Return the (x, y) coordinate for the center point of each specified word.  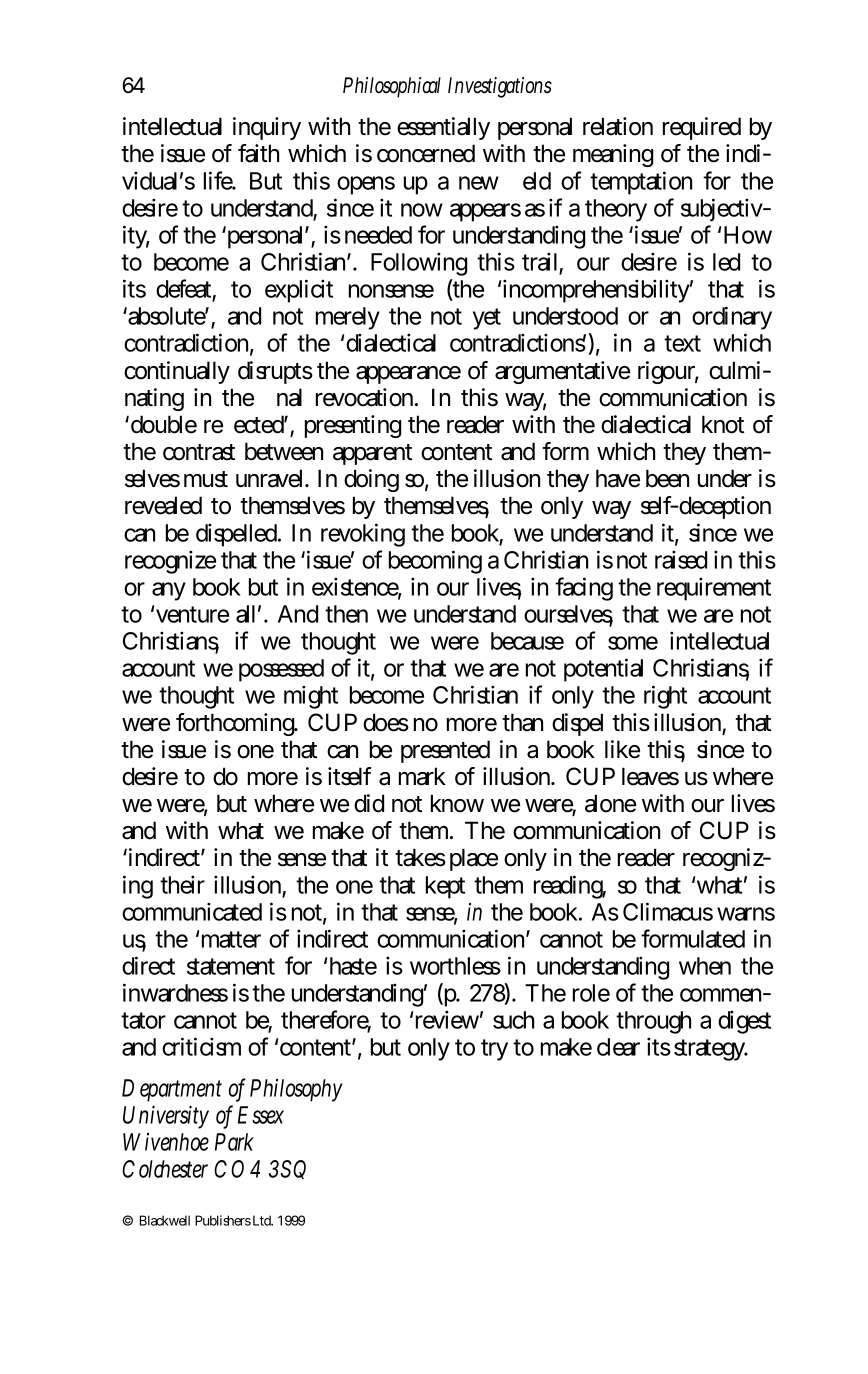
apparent (372, 454)
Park (234, 1142)
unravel (271, 478)
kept (445, 887)
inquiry (267, 128)
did (369, 803)
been (667, 478)
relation (618, 126)
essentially (443, 128)
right (665, 697)
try (494, 1050)
